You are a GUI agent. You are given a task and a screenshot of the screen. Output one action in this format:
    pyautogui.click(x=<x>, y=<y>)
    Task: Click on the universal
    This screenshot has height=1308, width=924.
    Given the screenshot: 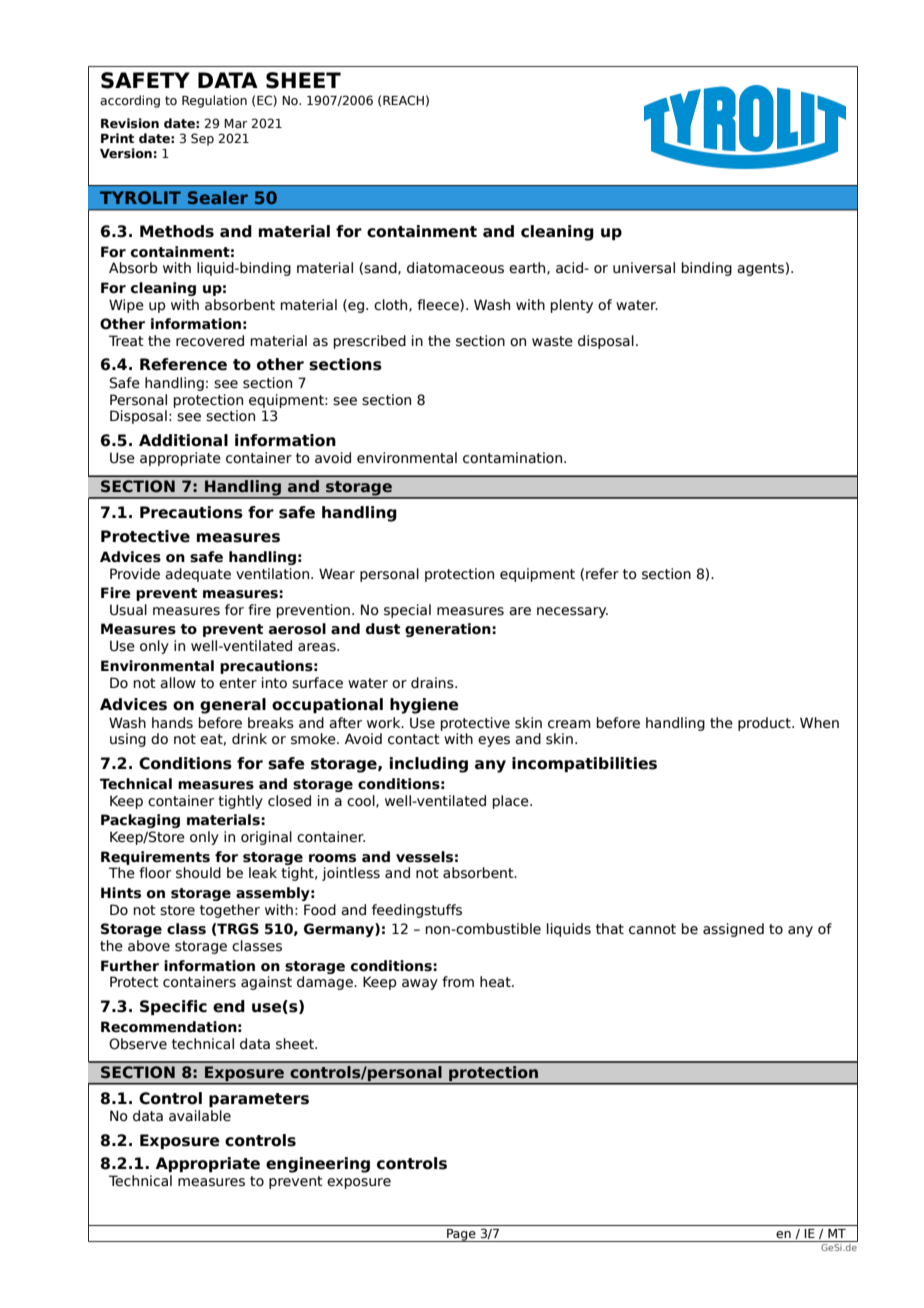 What is the action you would take?
    pyautogui.click(x=644, y=268)
